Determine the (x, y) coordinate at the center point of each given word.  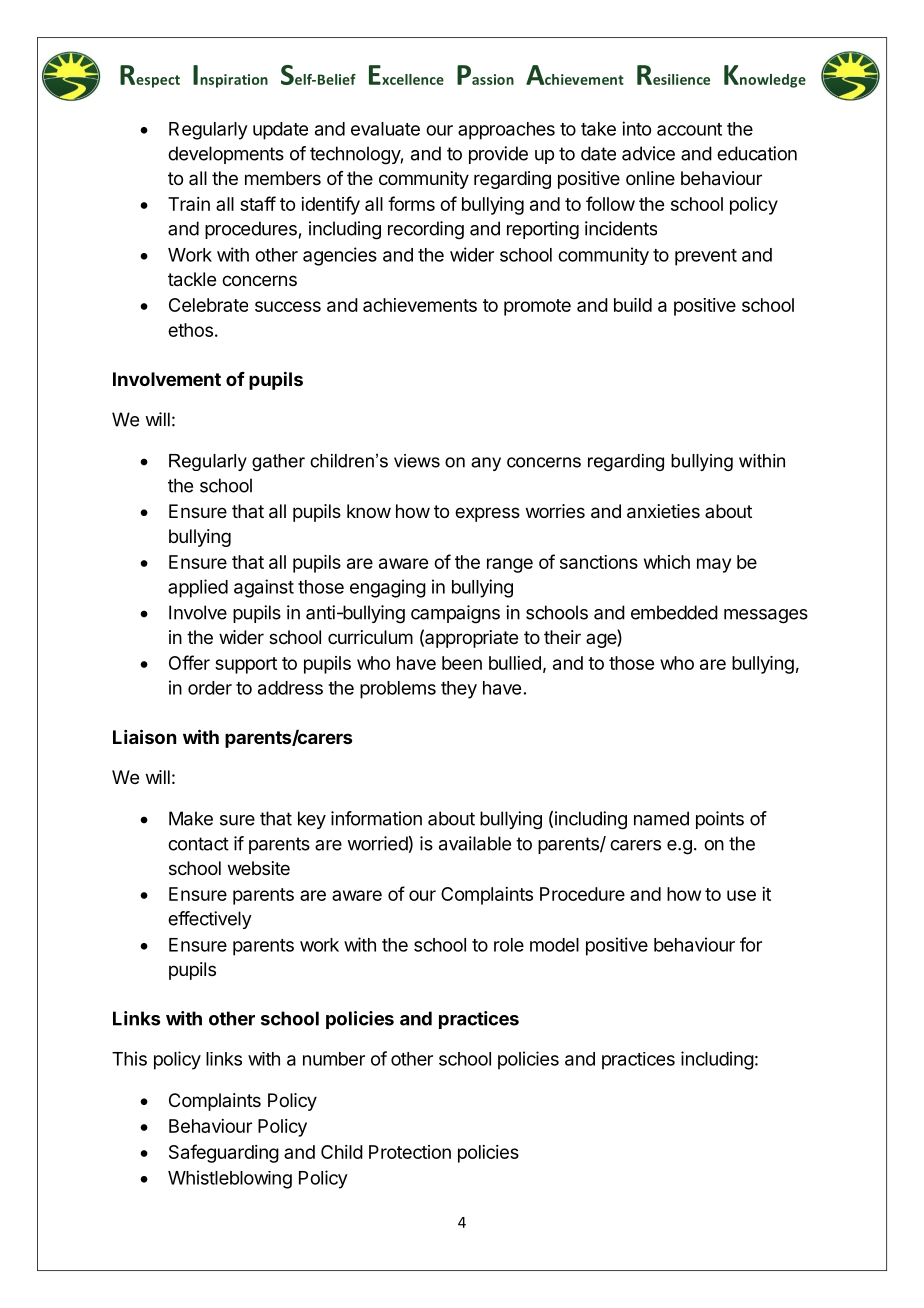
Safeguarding (224, 1153)
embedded (674, 612)
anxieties (663, 511)
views (417, 461)
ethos (190, 330)
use (741, 895)
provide (498, 155)
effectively (210, 920)
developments (226, 155)
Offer (189, 662)
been (462, 663)
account (689, 129)
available (475, 843)
